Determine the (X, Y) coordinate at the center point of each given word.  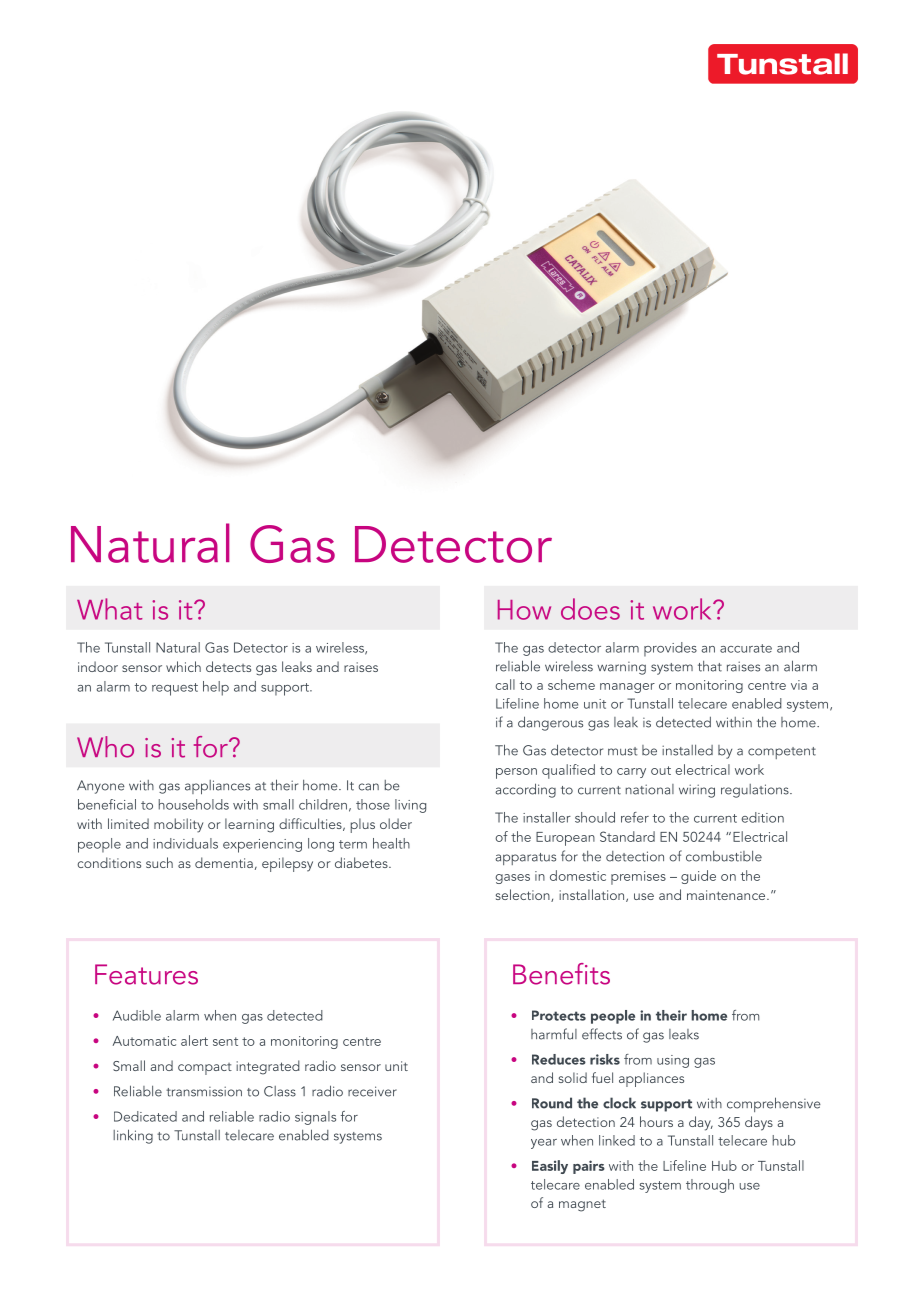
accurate (746, 648)
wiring (697, 791)
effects (602, 1034)
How (524, 610)
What (109, 609)
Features (146, 974)
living (410, 806)
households (194, 804)
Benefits (561, 974)
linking (133, 1136)
